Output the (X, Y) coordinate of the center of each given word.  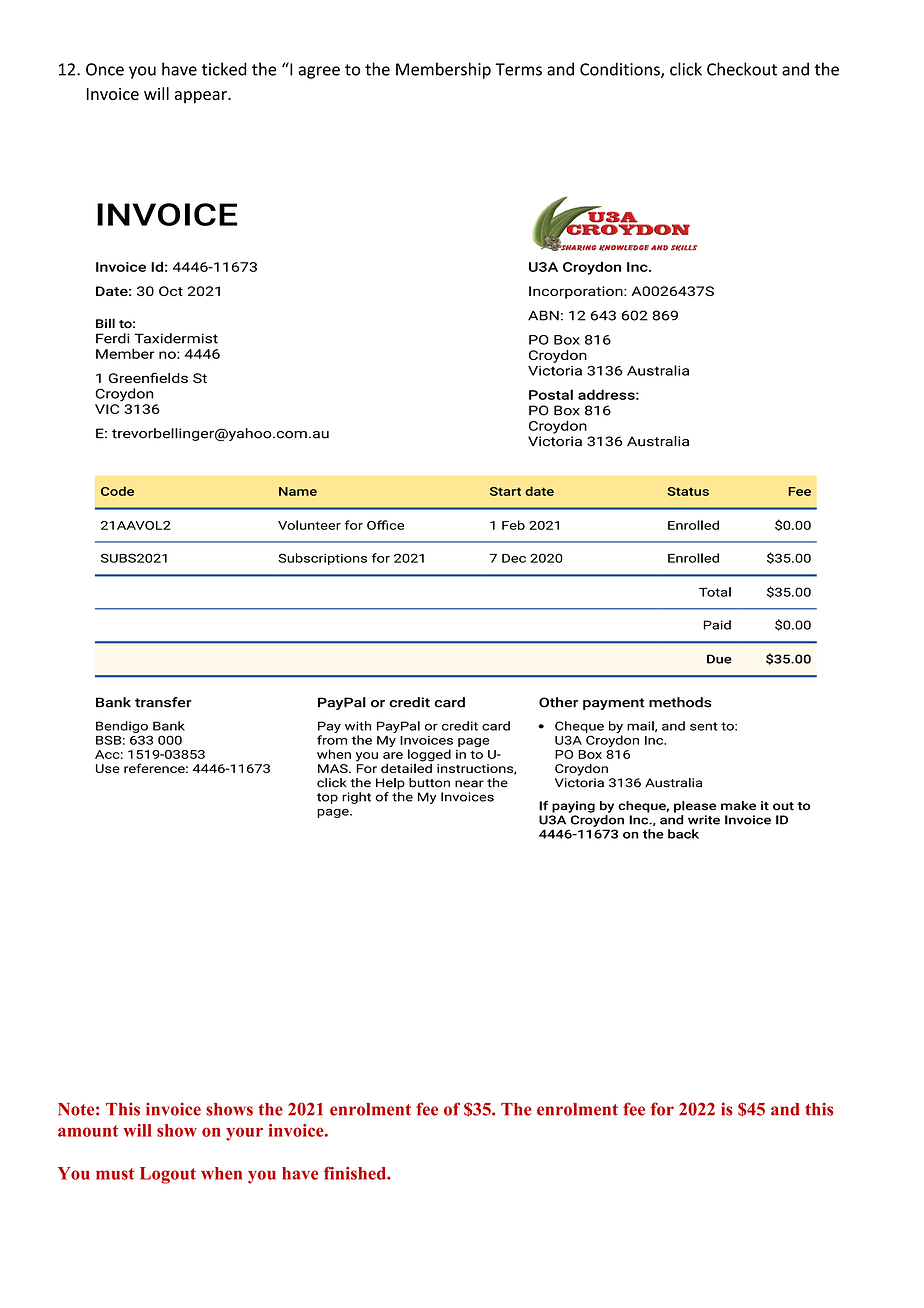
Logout (168, 1175)
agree (319, 72)
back (683, 834)
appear (202, 97)
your (244, 1134)
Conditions (621, 70)
